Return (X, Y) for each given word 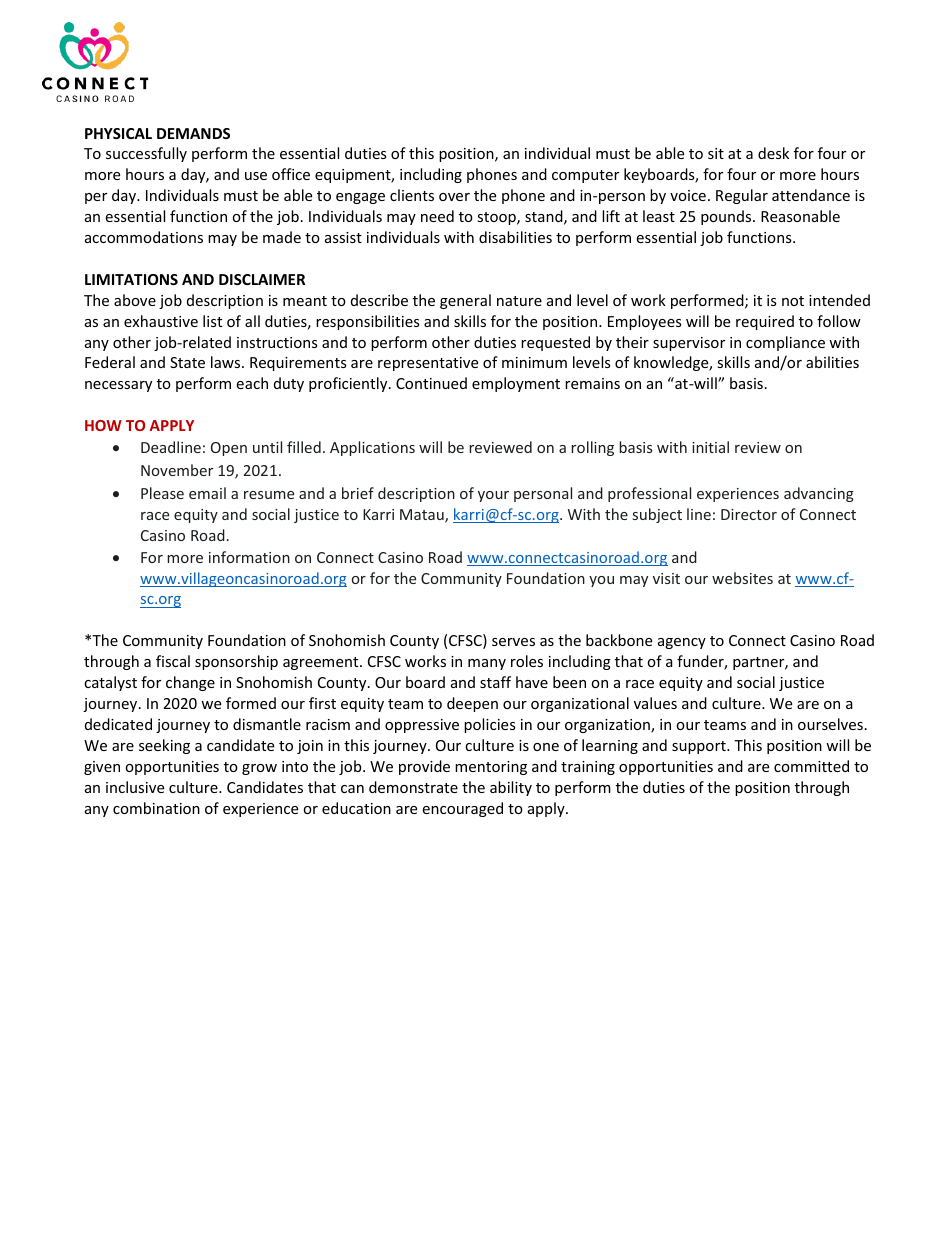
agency (682, 643)
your (493, 496)
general (465, 301)
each (252, 383)
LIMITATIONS (131, 279)
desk (773, 153)
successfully (146, 154)
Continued (431, 383)
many (487, 664)
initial (710, 447)
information (249, 557)
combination (156, 808)
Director (749, 514)
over (454, 197)
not (793, 301)
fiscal (173, 661)
